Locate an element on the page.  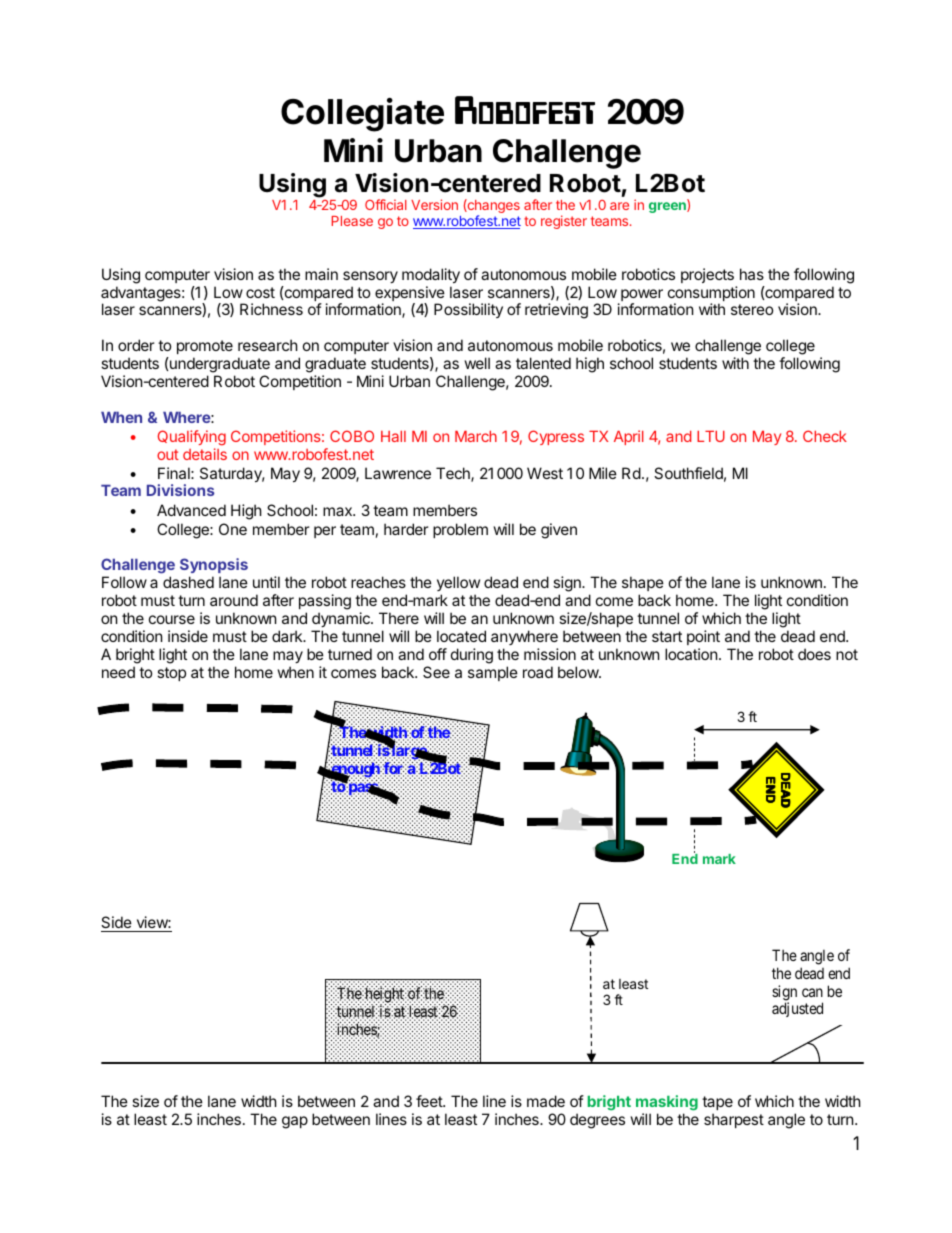
stereo is located at coordinates (752, 309).
